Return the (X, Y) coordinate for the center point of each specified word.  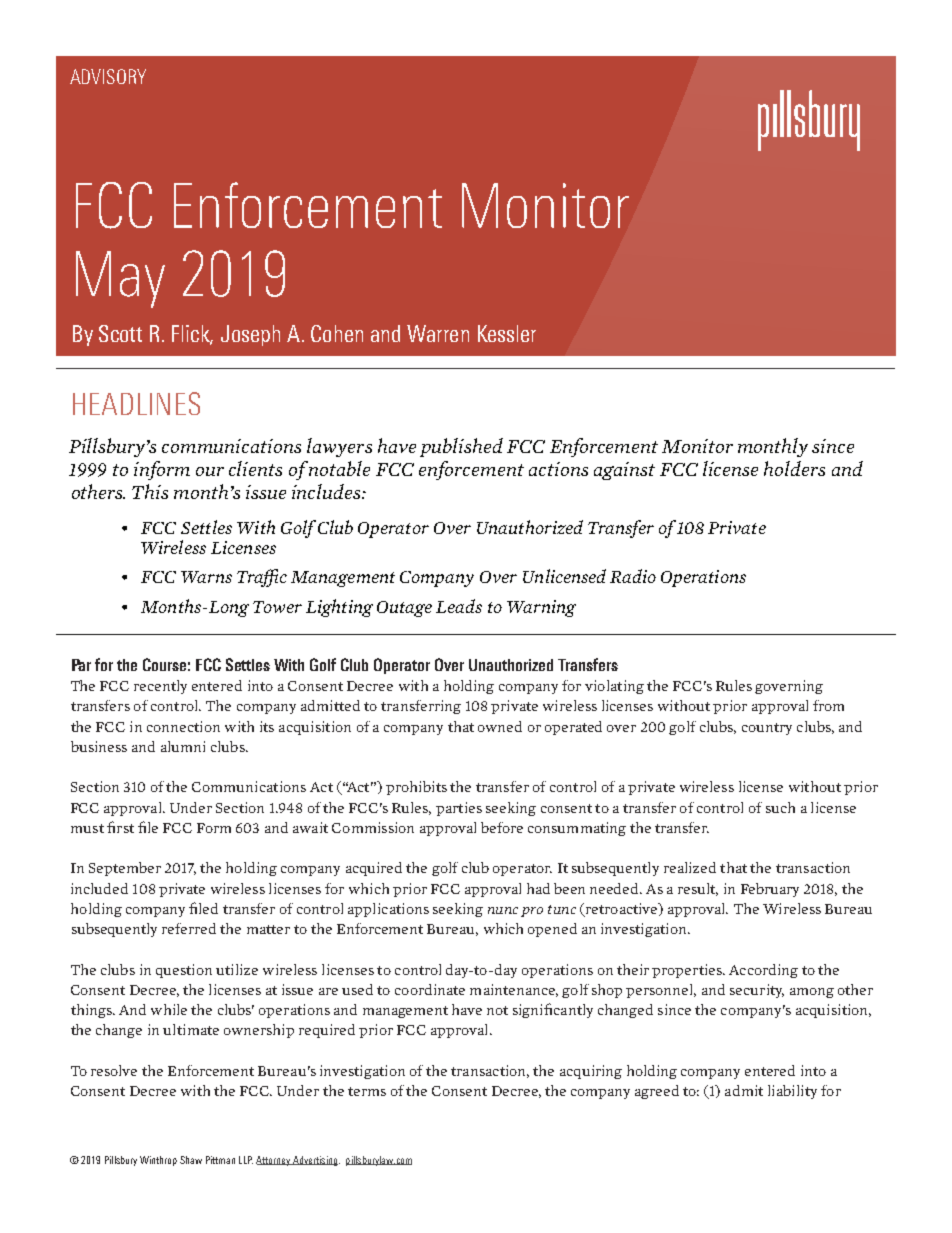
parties (459, 809)
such (780, 807)
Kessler (507, 333)
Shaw (191, 1160)
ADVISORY (108, 76)
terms (367, 1091)
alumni (183, 746)
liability (792, 1092)
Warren (438, 333)
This (150, 491)
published (461, 447)
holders (794, 468)
